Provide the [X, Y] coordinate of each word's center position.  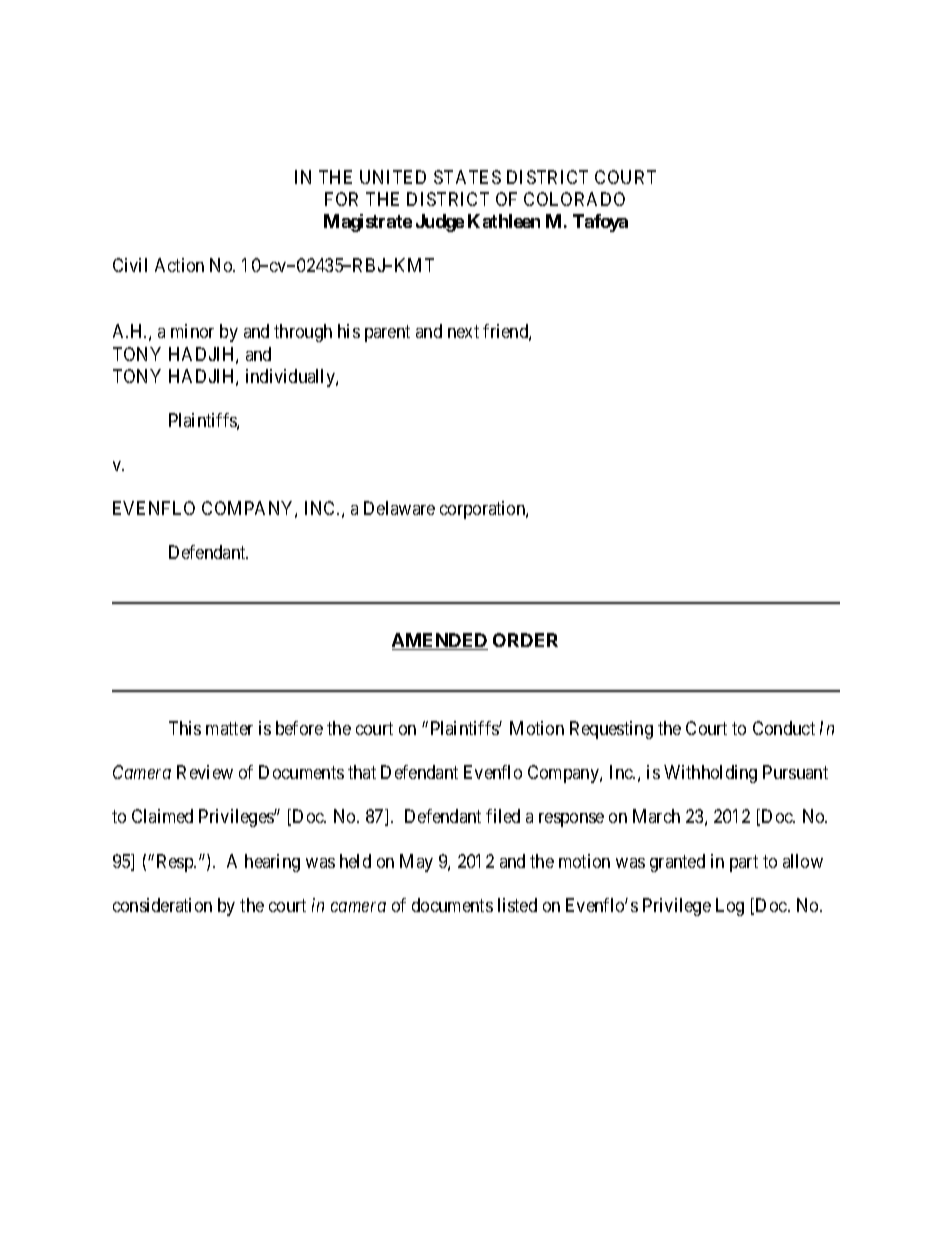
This [185, 728]
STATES [467, 177]
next [463, 332]
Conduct [784, 728]
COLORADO [574, 199]
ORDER [525, 640]
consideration [162, 905]
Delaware [399, 508]
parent [387, 334]
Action [179, 265]
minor [192, 331]
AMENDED [440, 641]
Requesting [611, 730]
